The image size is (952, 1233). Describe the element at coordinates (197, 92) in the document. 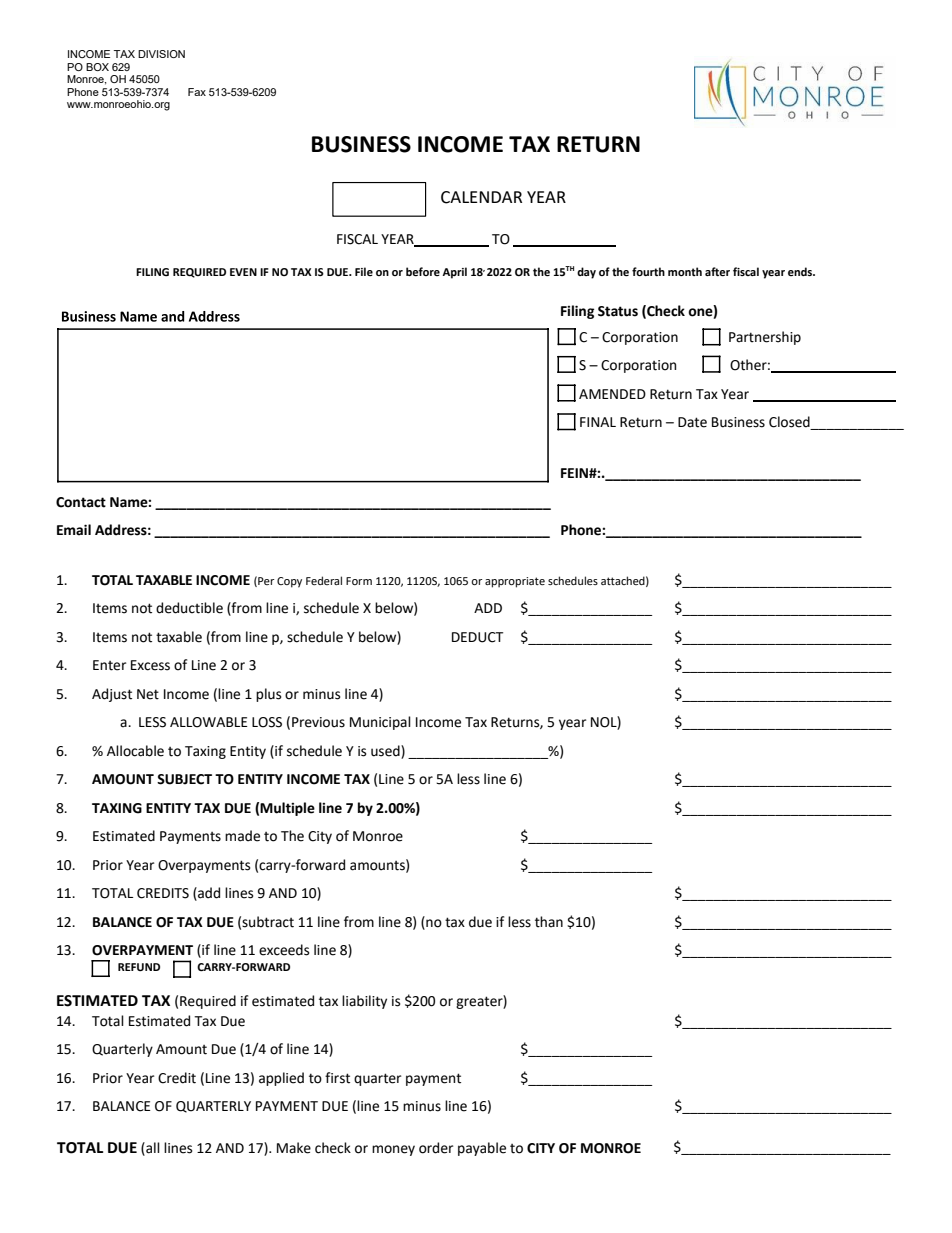

I see `Fax` at that location.
